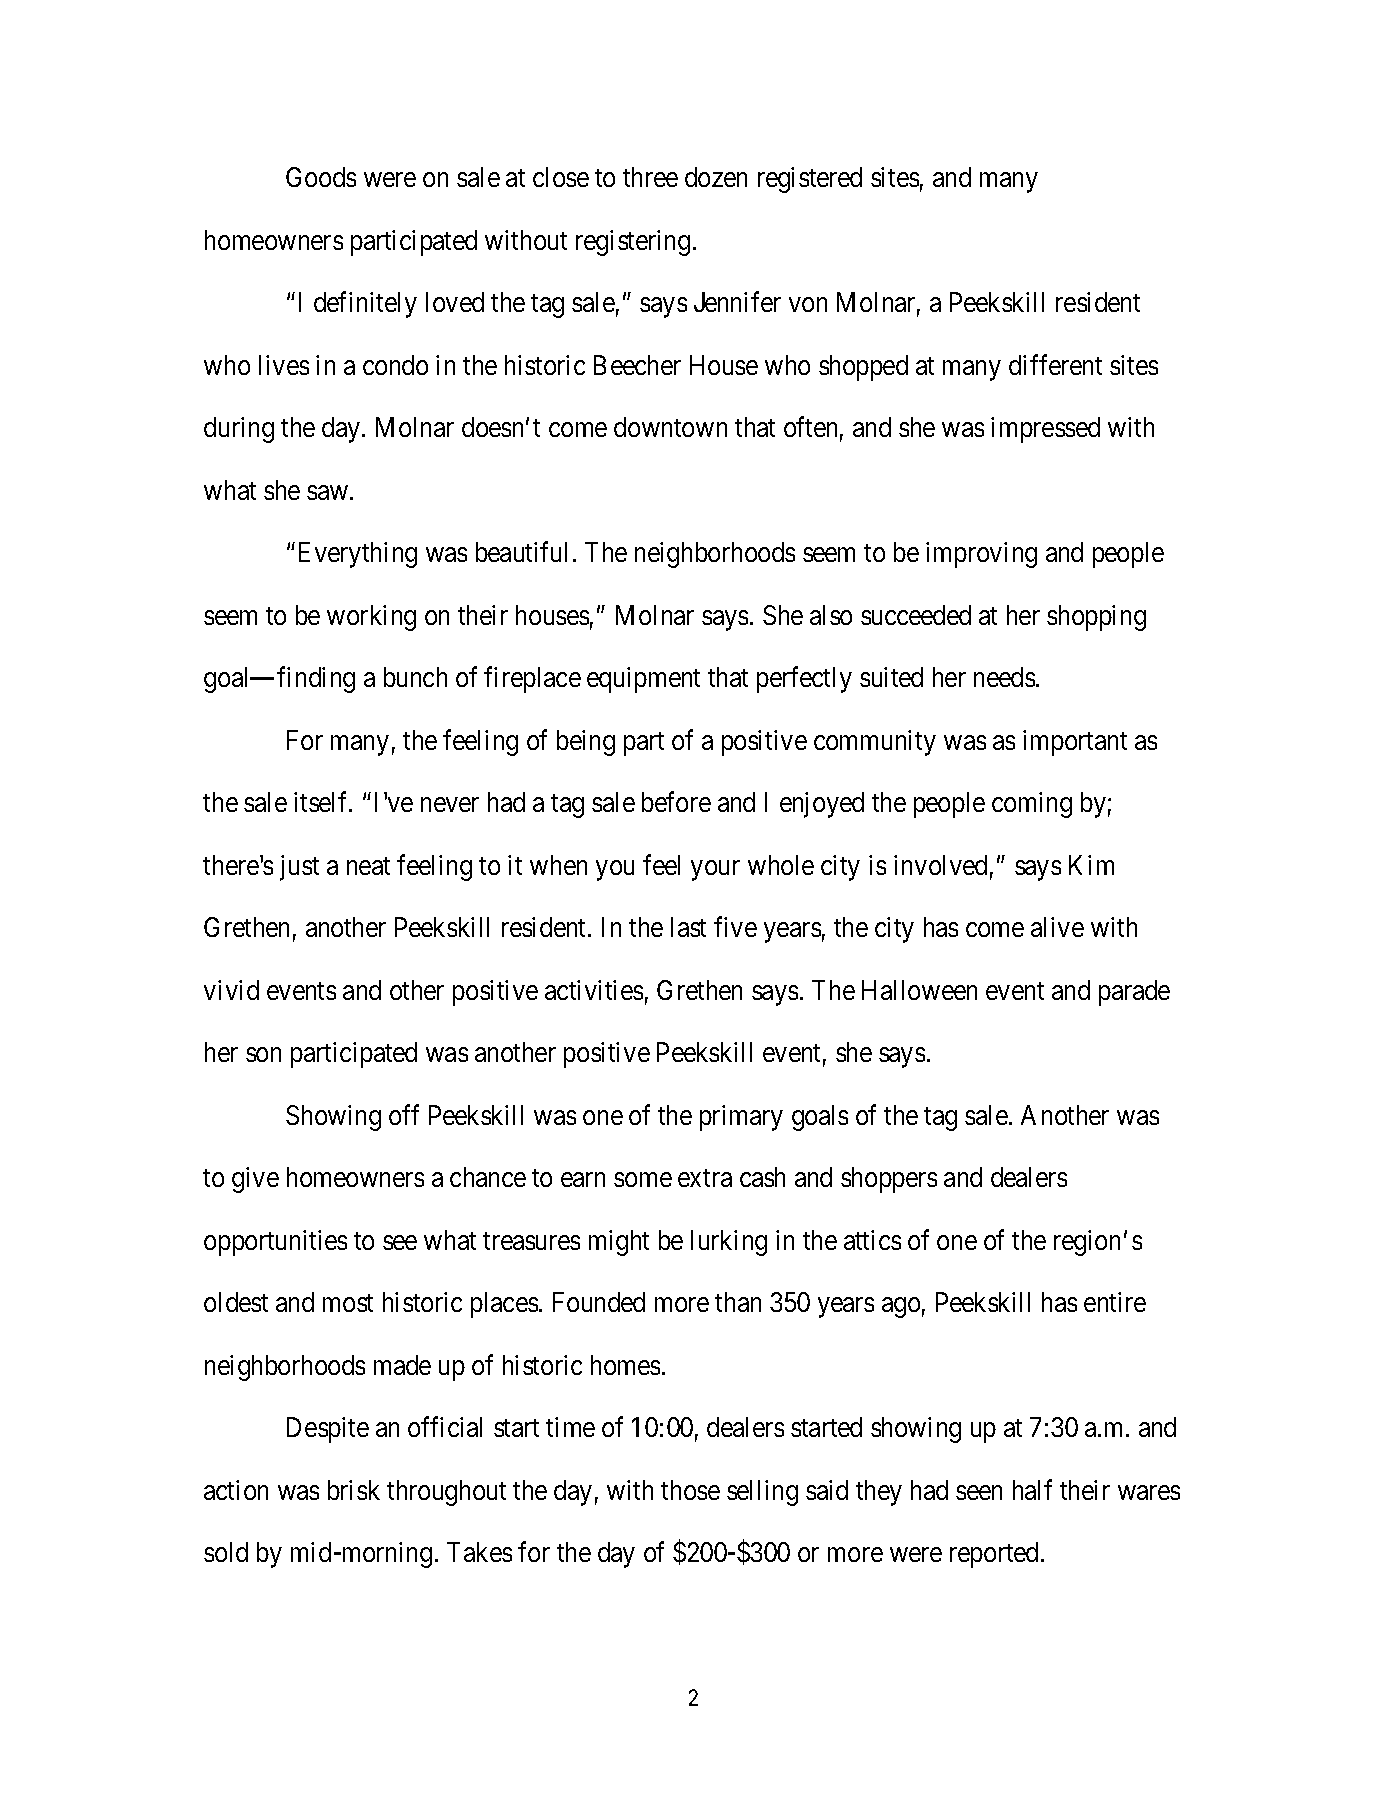 The width and height of the screenshot is (1386, 1793). I want to click on son, so click(263, 1055).
